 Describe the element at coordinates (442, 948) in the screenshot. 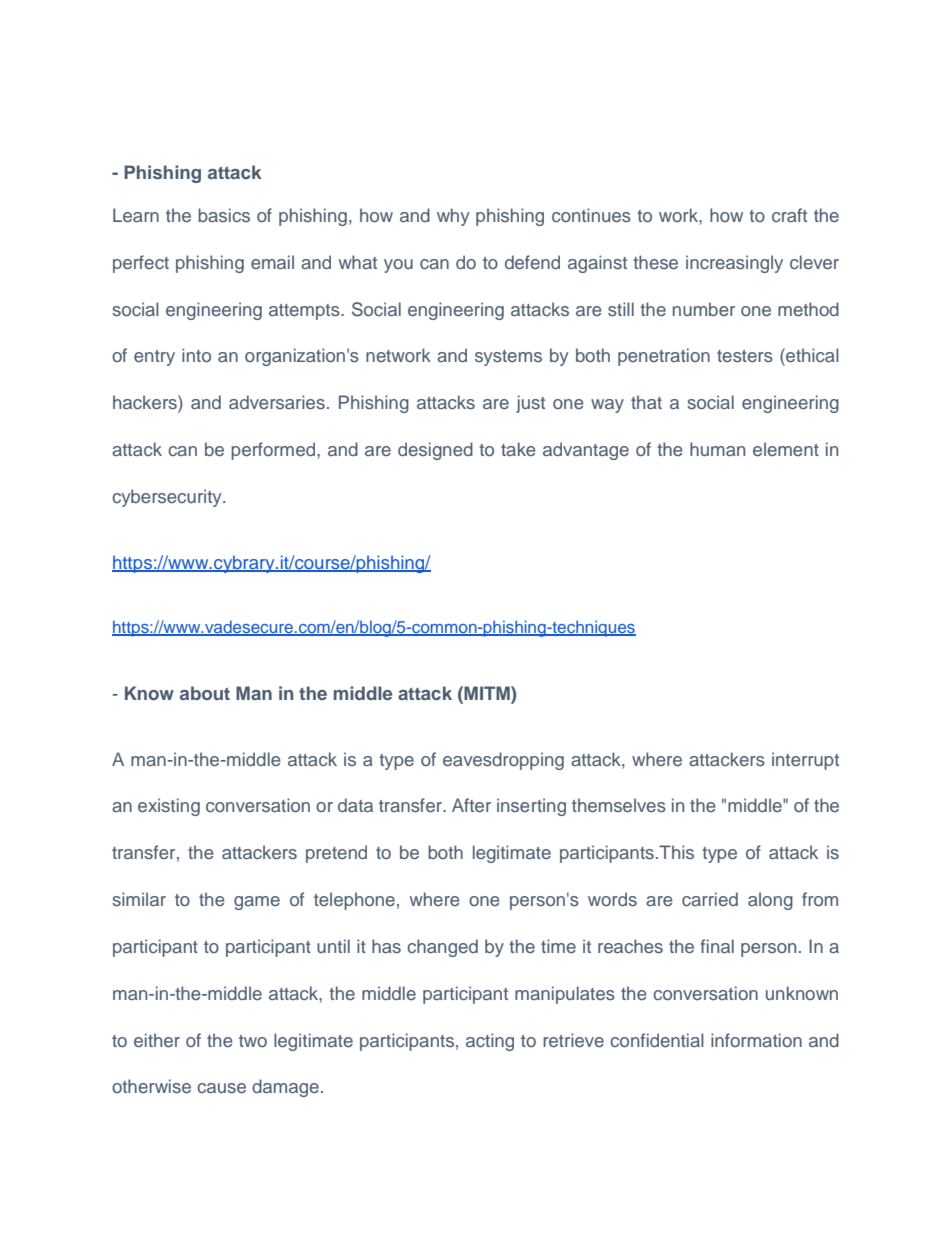

I see `changed` at that location.
